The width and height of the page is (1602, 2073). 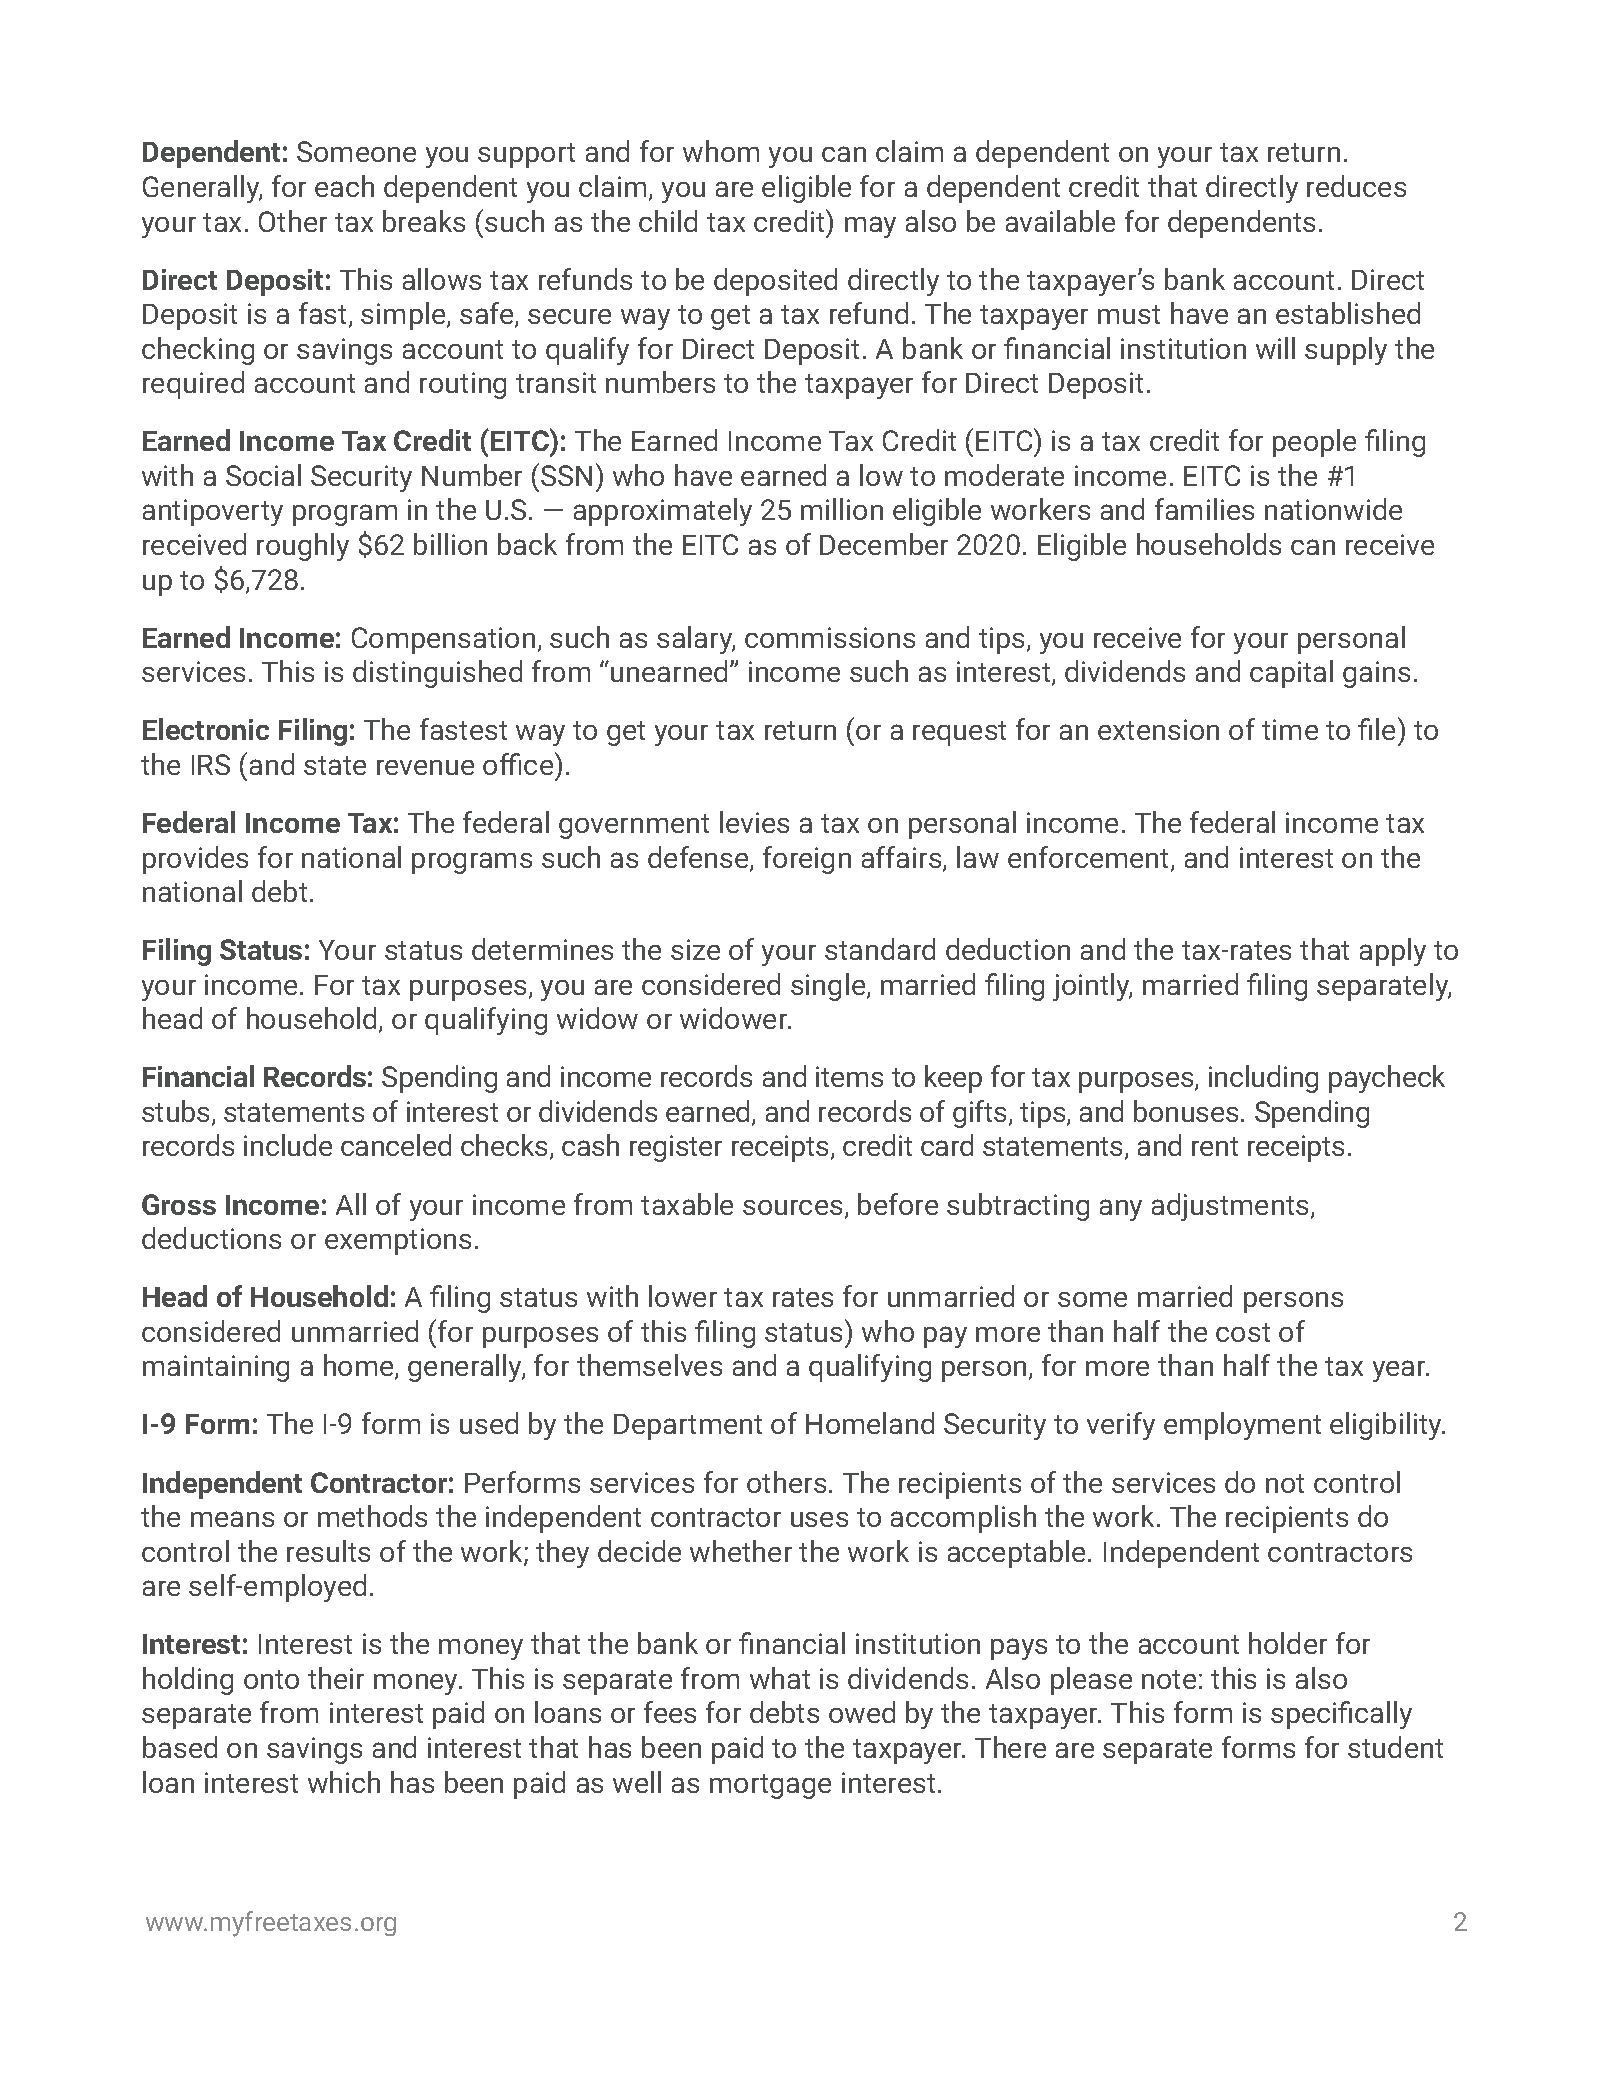 What do you see at coordinates (1290, 729) in the page?
I see `time` at bounding box center [1290, 729].
